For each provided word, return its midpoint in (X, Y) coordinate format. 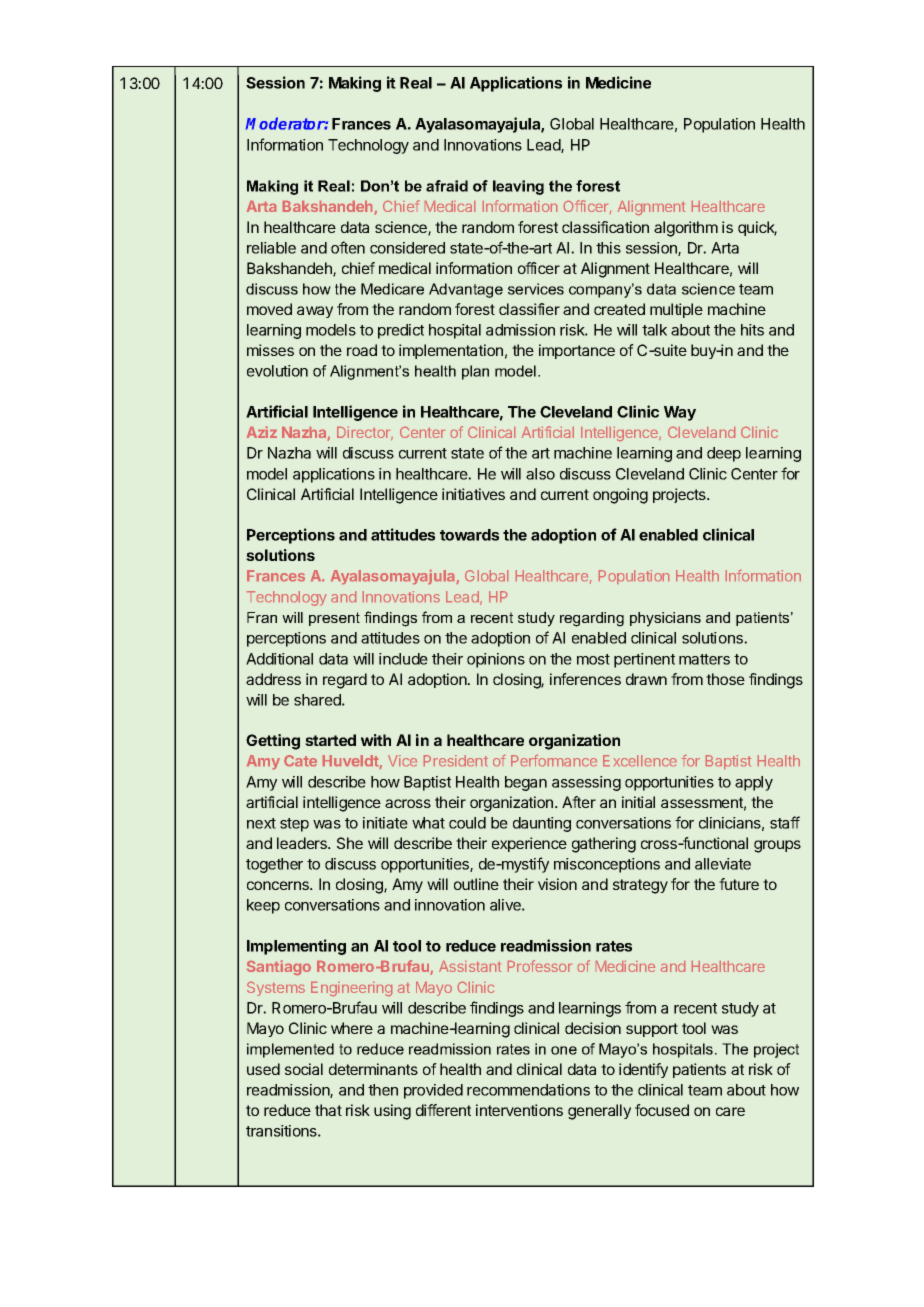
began (526, 783)
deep (724, 454)
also (540, 474)
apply (754, 783)
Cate (300, 760)
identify (643, 1070)
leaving (518, 187)
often (348, 247)
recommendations (528, 1090)
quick (757, 228)
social (304, 1069)
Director (365, 433)
